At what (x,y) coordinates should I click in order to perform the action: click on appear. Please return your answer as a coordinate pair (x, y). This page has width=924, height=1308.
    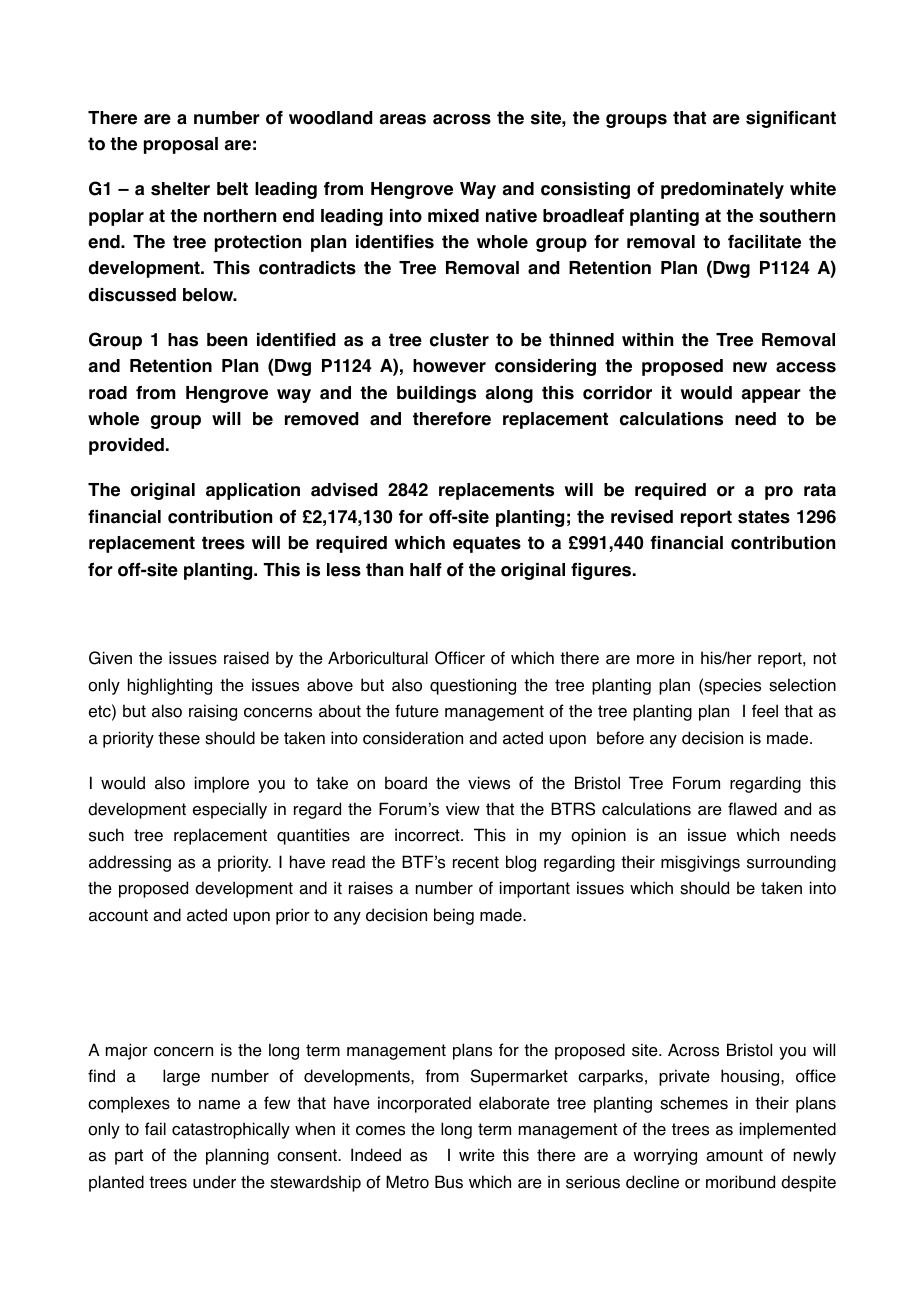
    Looking at the image, I should click on (771, 396).
